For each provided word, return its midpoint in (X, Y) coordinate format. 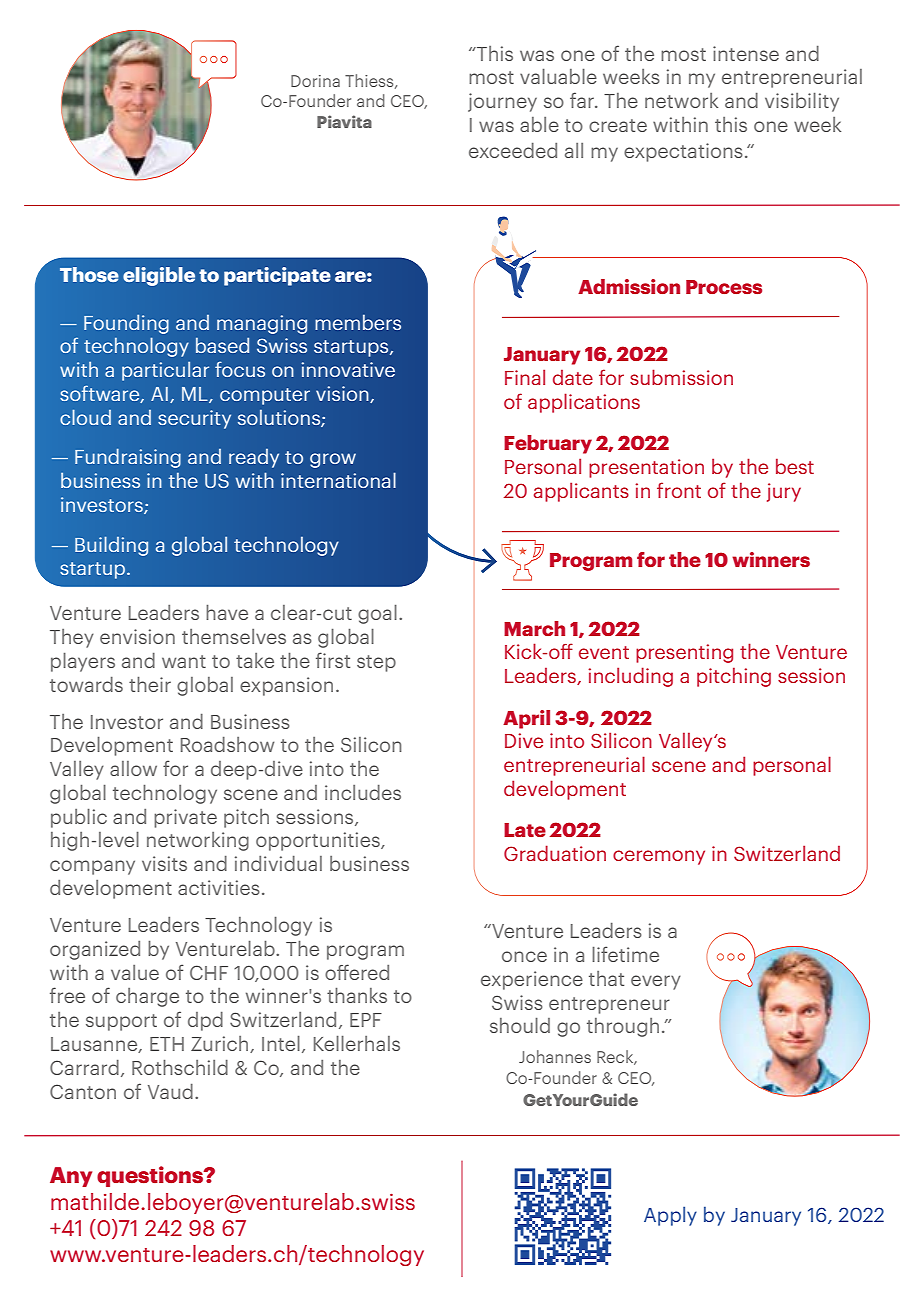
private (185, 818)
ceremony (659, 857)
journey (502, 102)
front (679, 490)
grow (333, 460)
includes (363, 792)
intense (746, 53)
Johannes (555, 1056)
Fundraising (128, 458)
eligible (159, 276)
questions (151, 1176)
